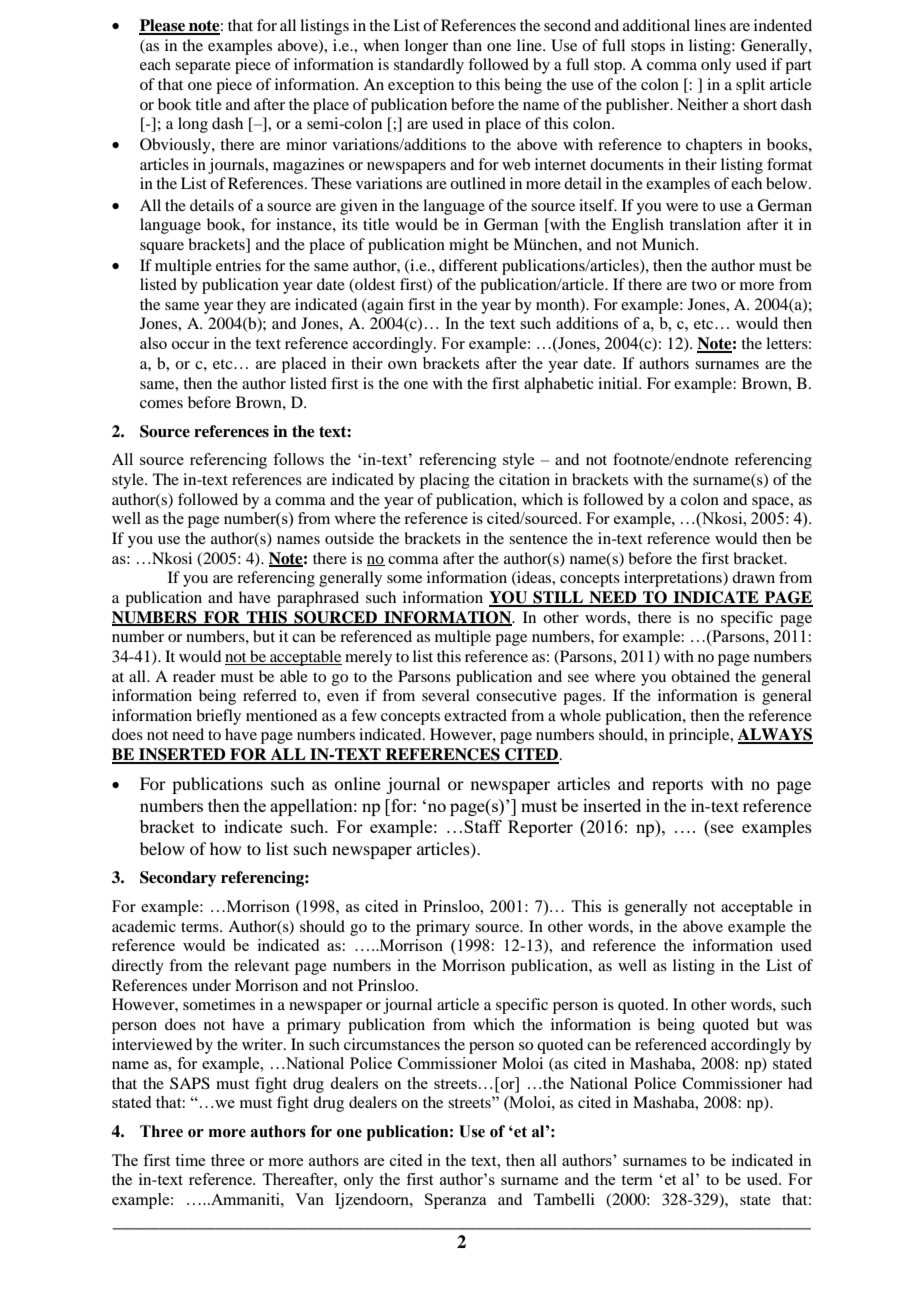  What do you see at coordinates (750, 86) in the screenshot?
I see `split` at bounding box center [750, 86].
